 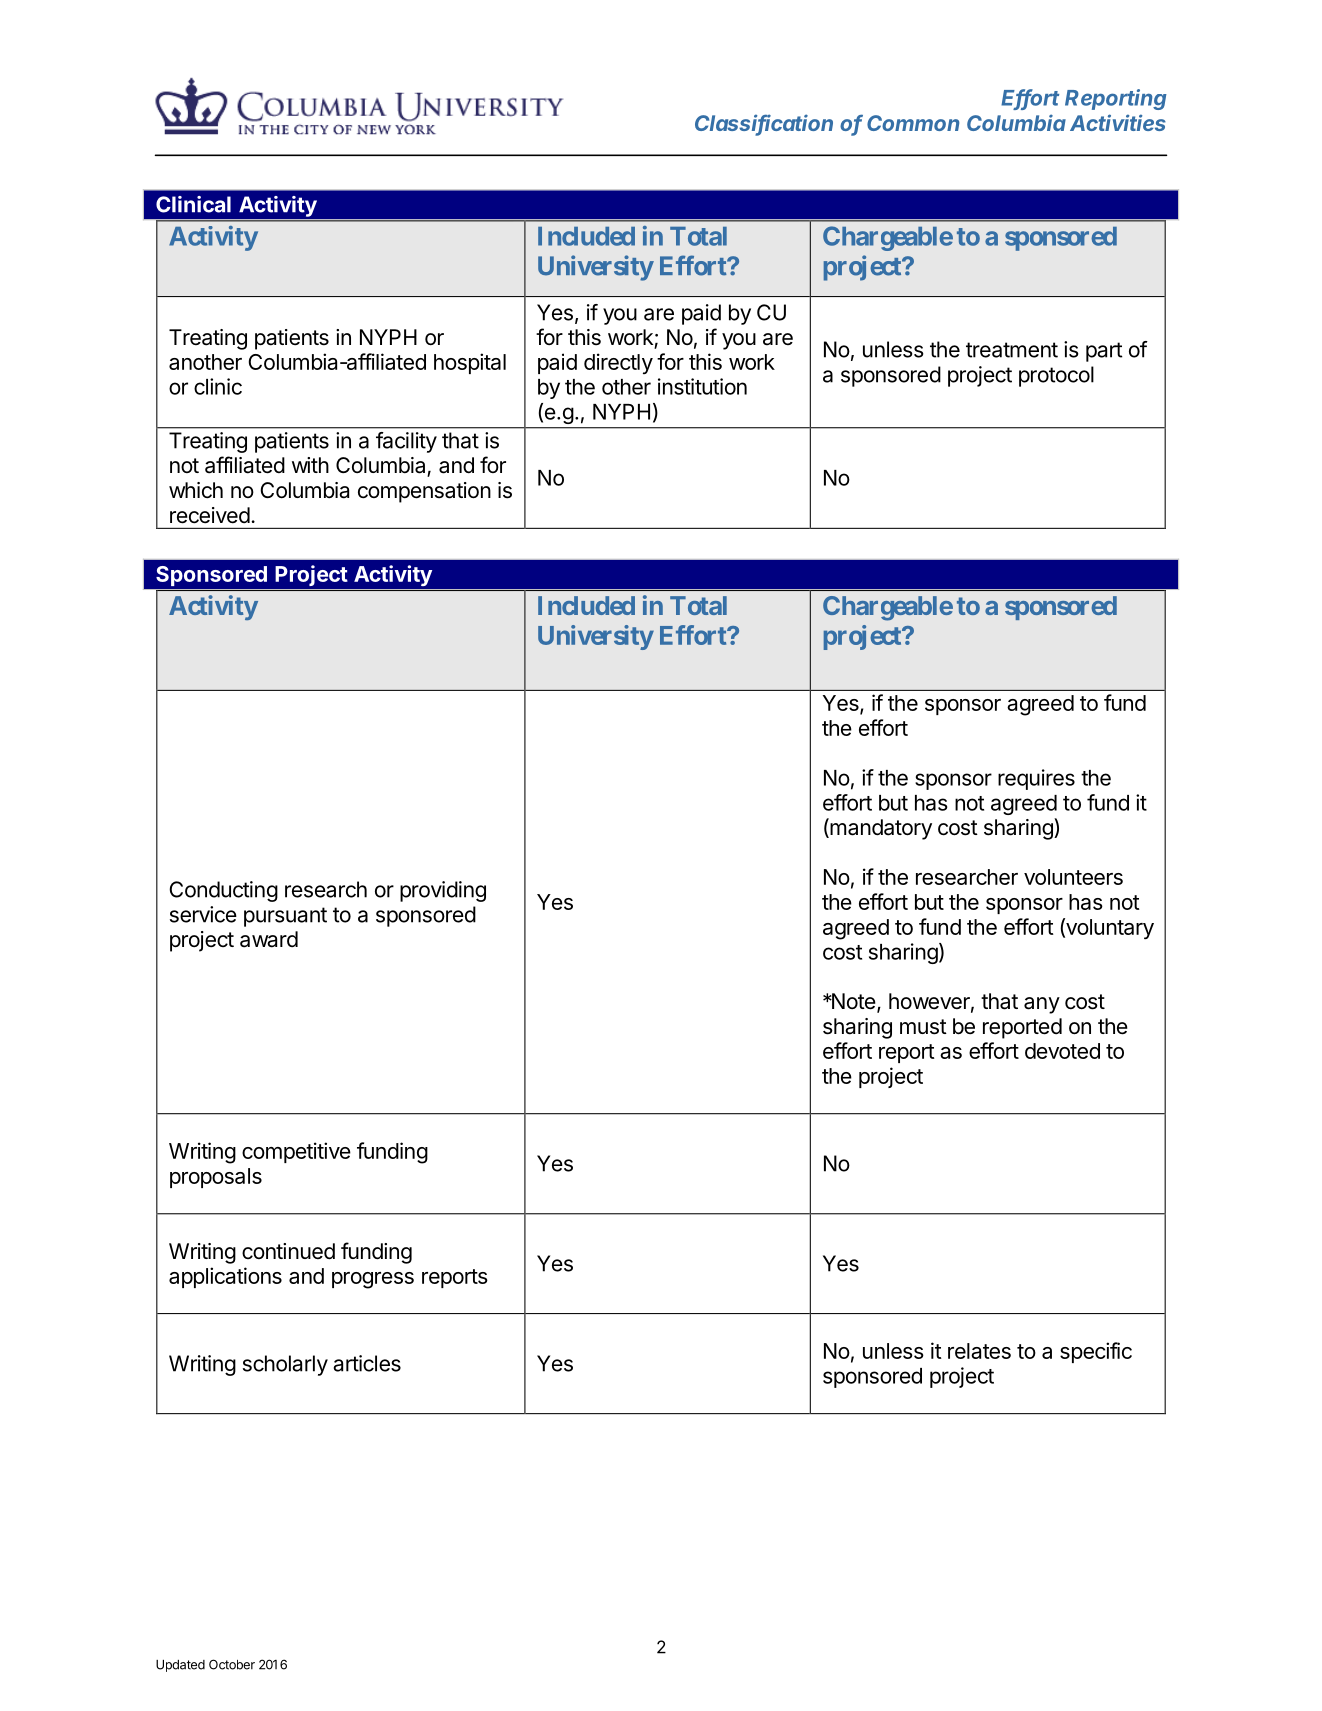 I want to click on with, so click(x=310, y=465).
